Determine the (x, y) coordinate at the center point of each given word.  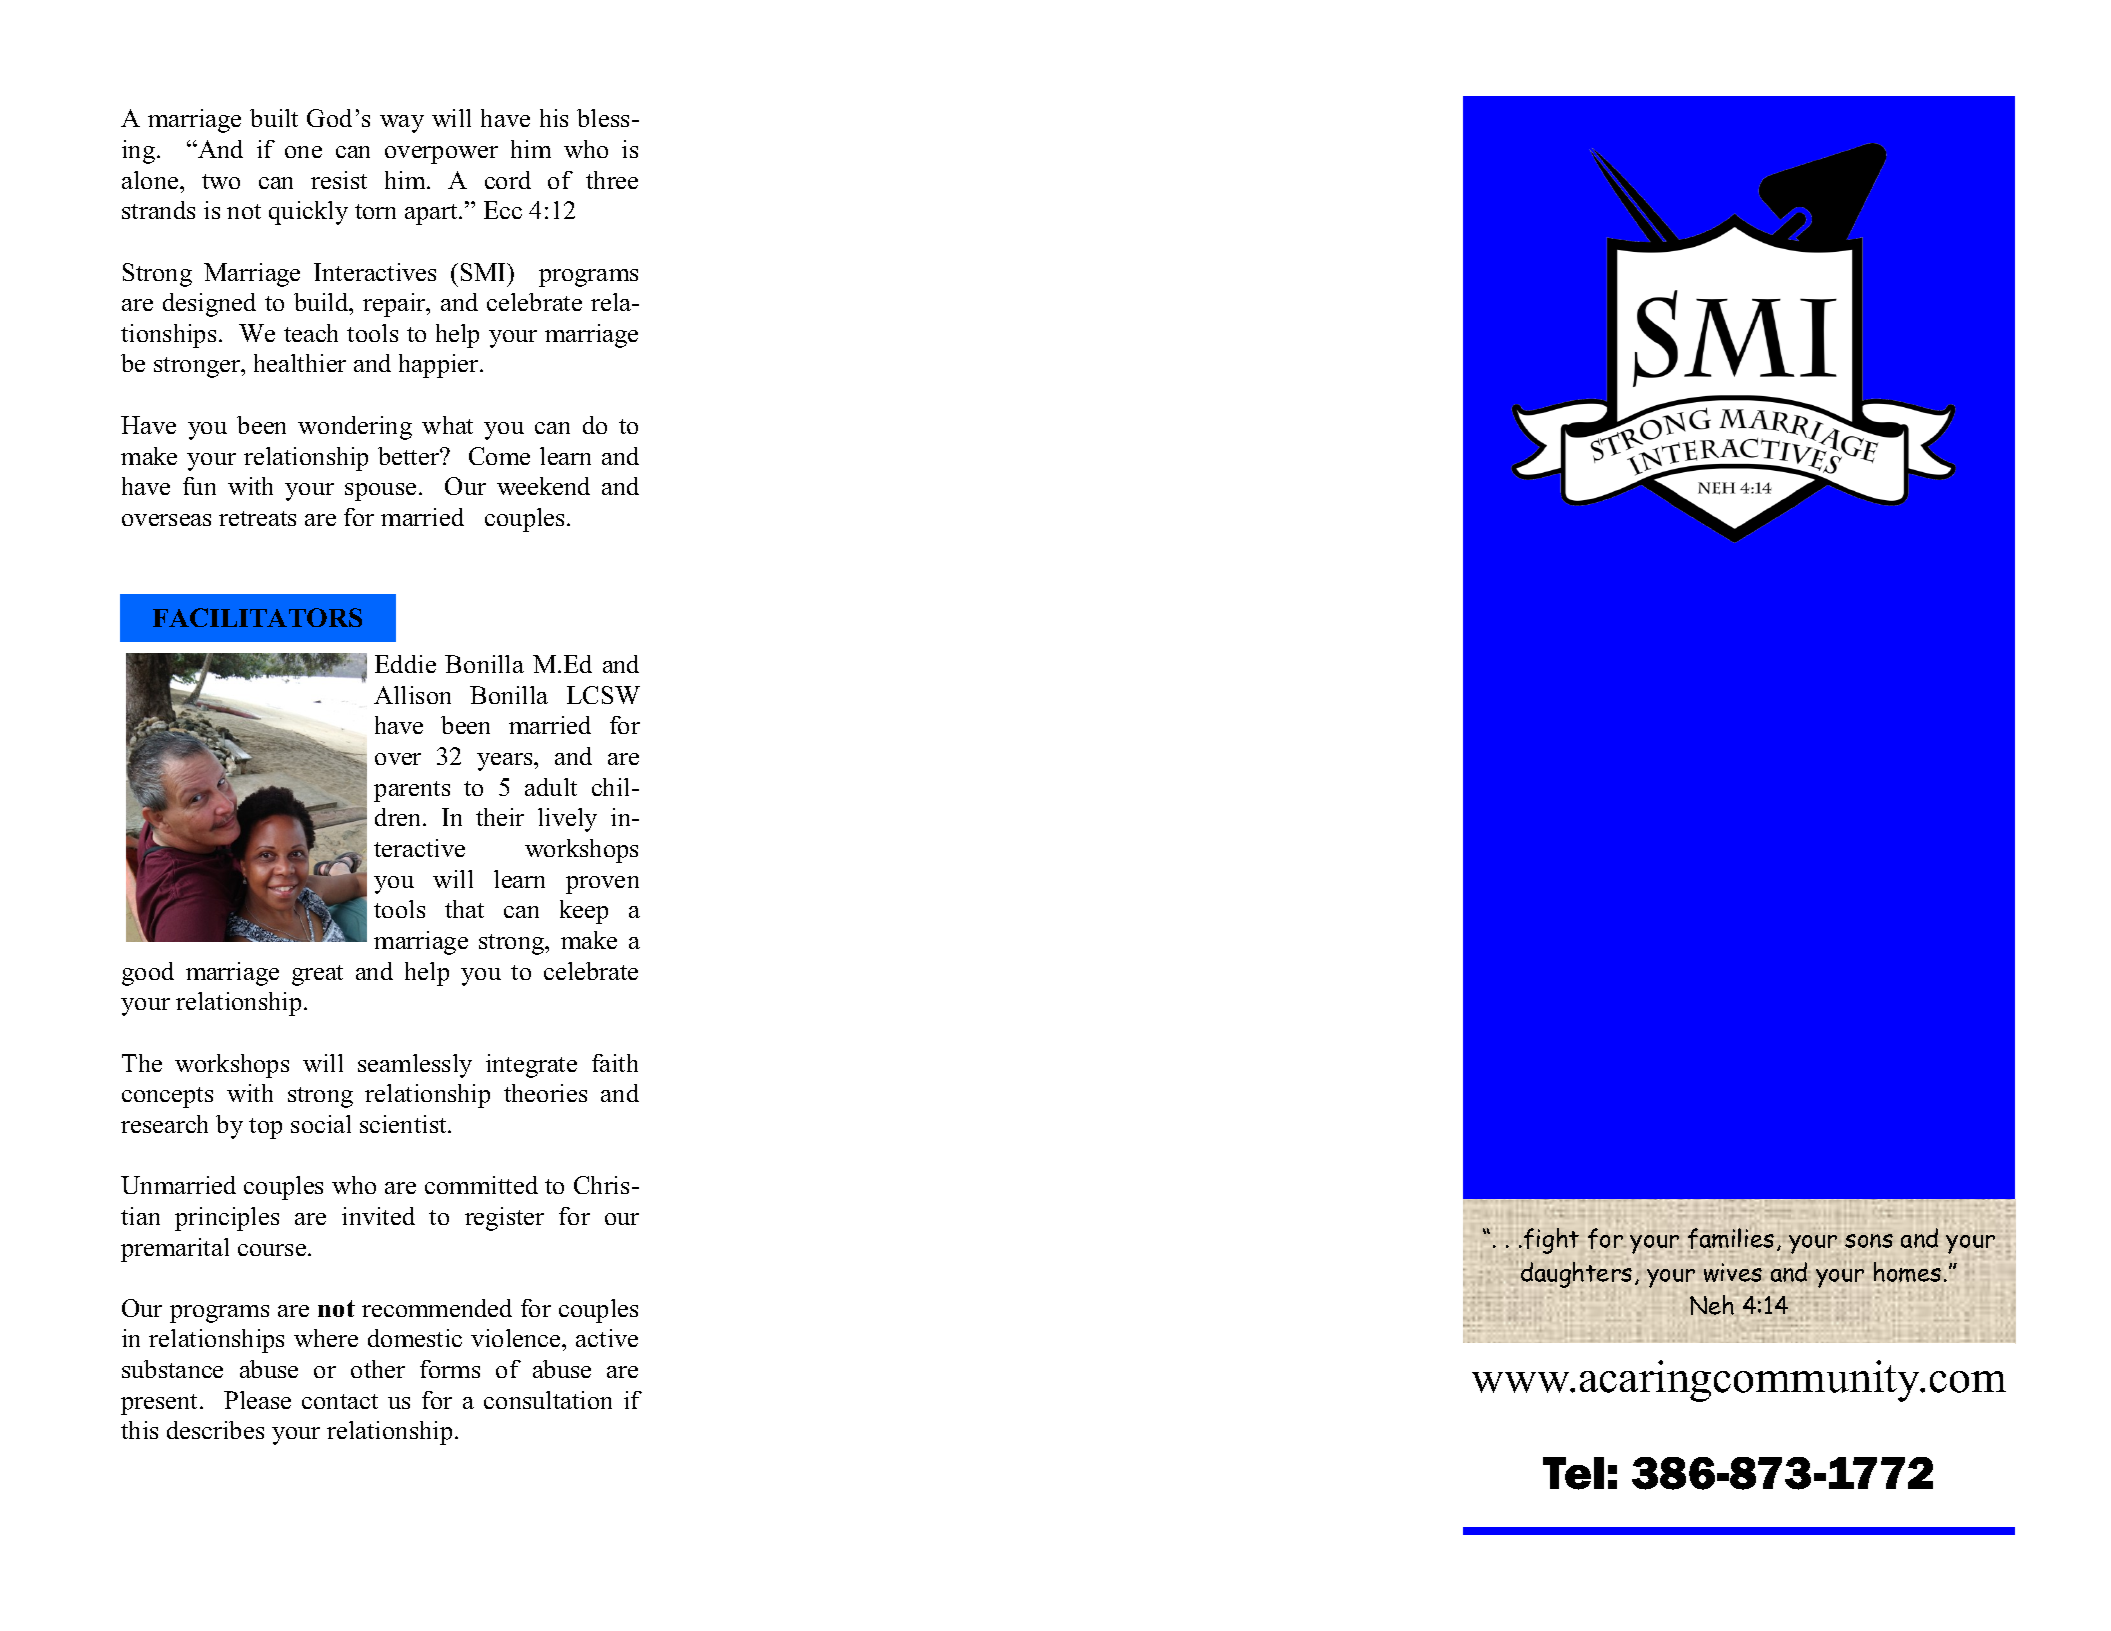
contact (340, 1401)
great (317, 975)
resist (339, 180)
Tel (1573, 1473)
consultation (548, 1400)
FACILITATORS (257, 617)
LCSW (603, 695)
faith (615, 1063)
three (612, 180)
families (1731, 1240)
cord (508, 180)
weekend (543, 486)
